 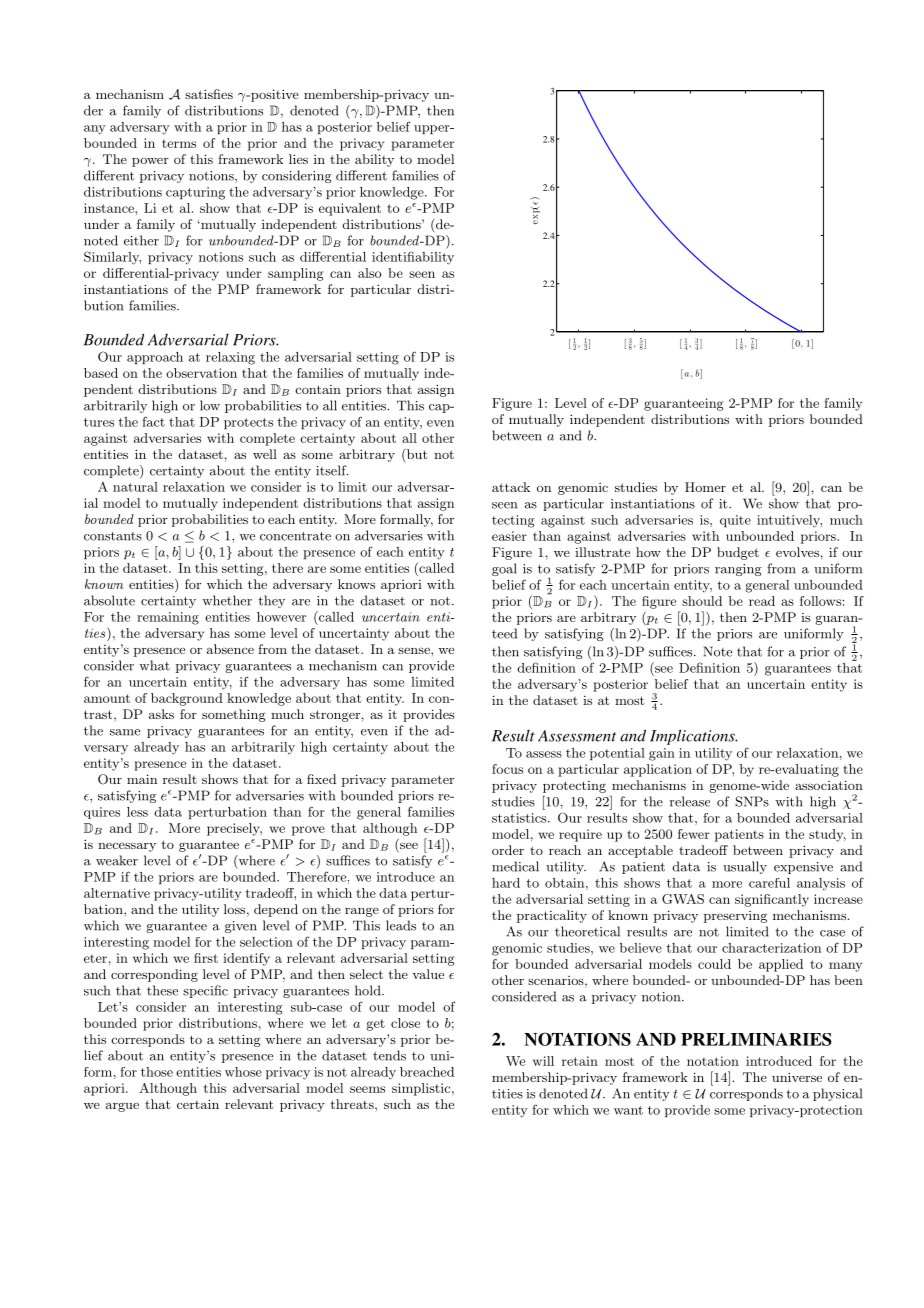 I want to click on terms, so click(x=179, y=143).
